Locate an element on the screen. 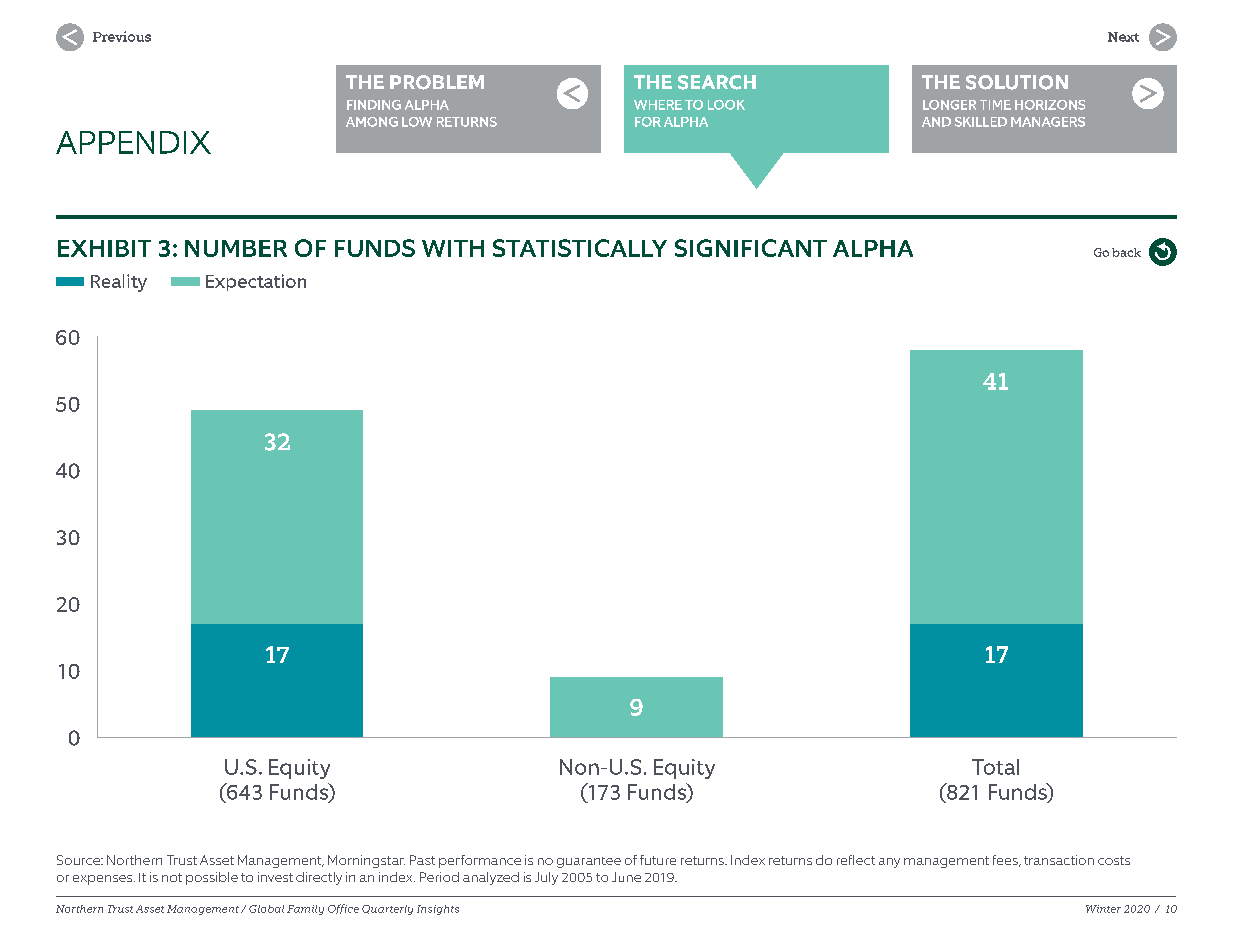  fees is located at coordinates (1006, 861).
